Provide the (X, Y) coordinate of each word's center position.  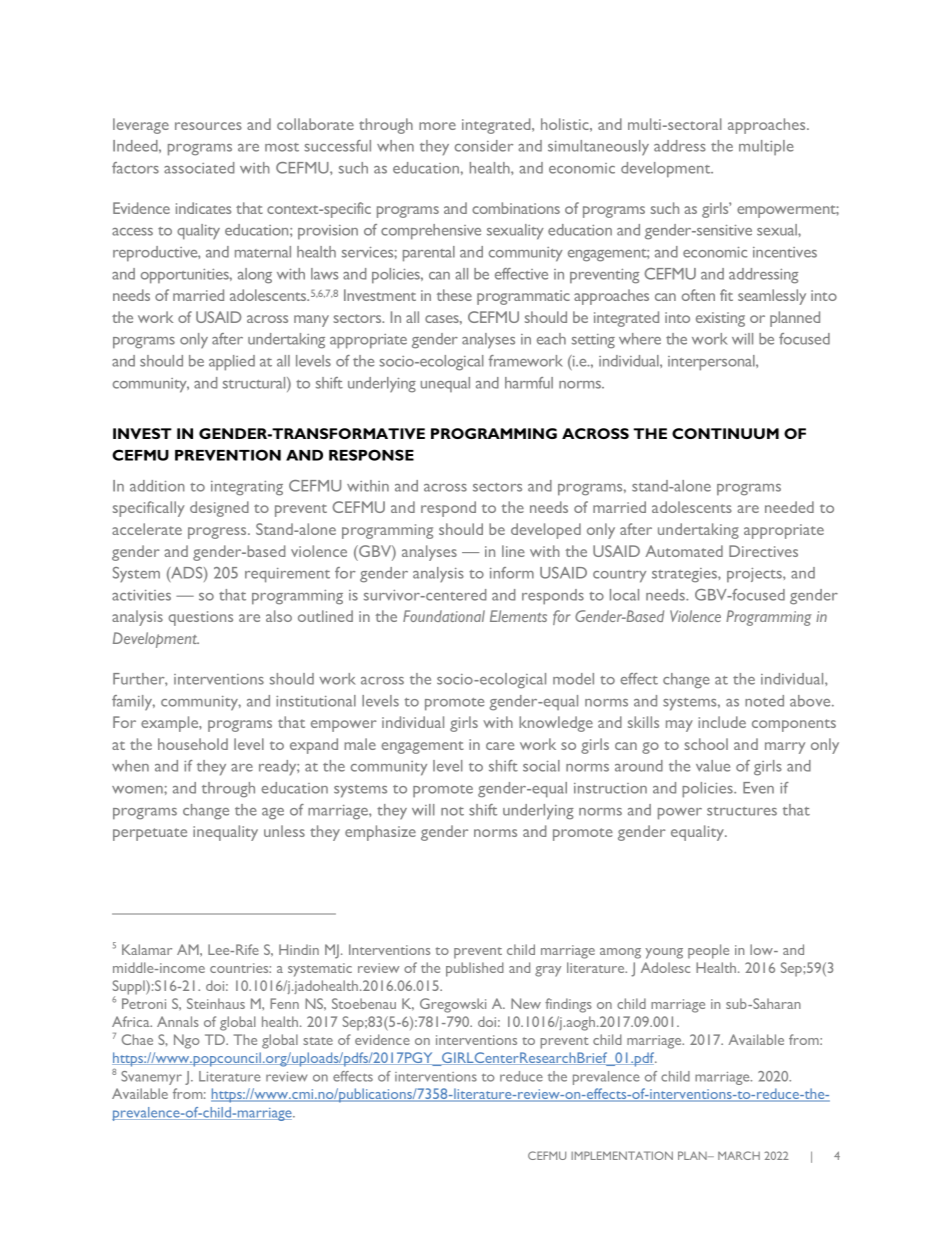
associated (199, 168)
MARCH (739, 1155)
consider (484, 146)
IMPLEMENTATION (622, 1155)
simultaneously (598, 148)
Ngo (187, 1041)
